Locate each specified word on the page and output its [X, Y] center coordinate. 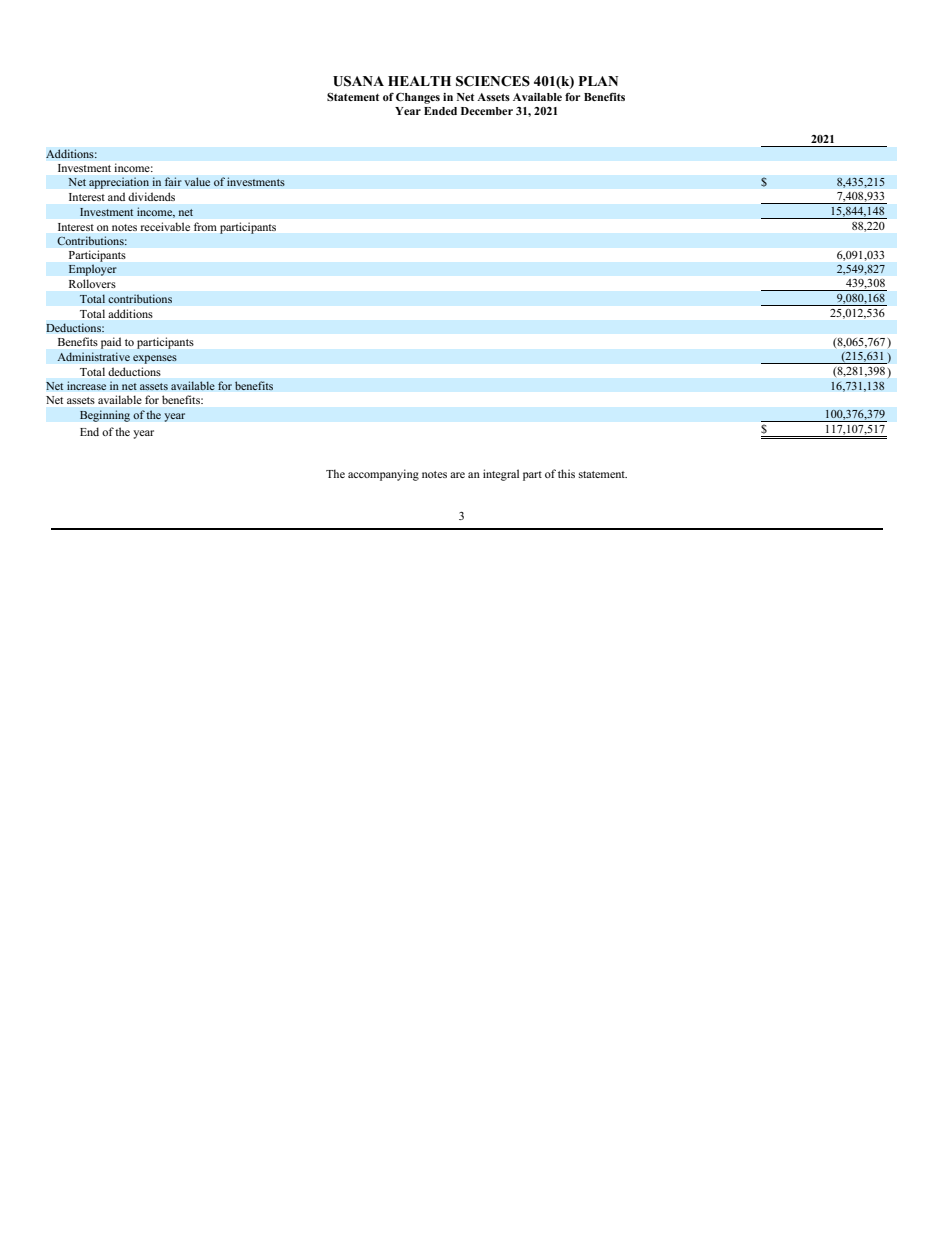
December [487, 111]
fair [173, 181]
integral [501, 475]
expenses [155, 359]
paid [111, 343]
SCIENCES [493, 81]
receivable [165, 226]
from [205, 226]
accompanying [383, 475]
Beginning [105, 416]
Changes [418, 98]
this [566, 473]
